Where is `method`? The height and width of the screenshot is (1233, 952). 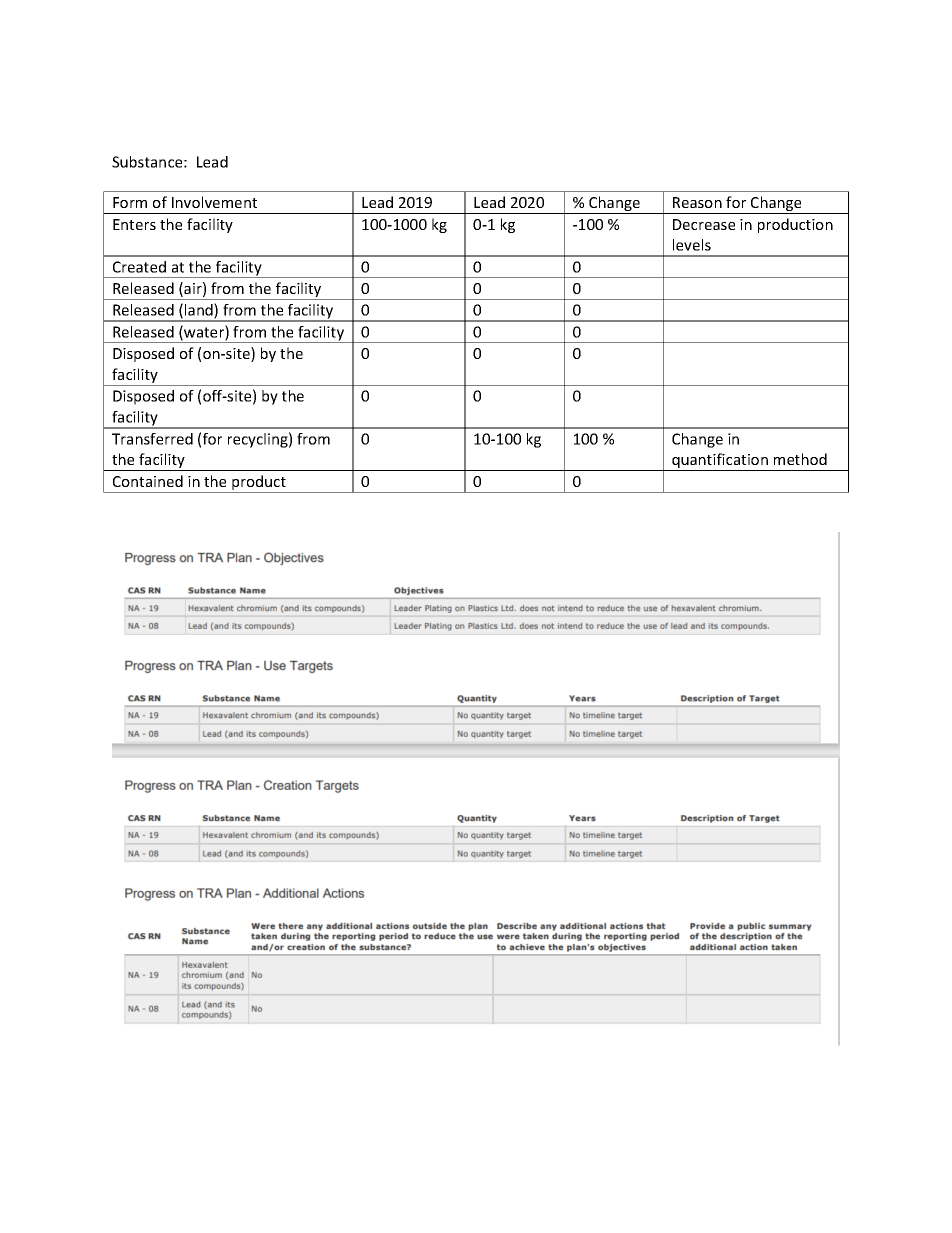 method is located at coordinates (800, 459).
